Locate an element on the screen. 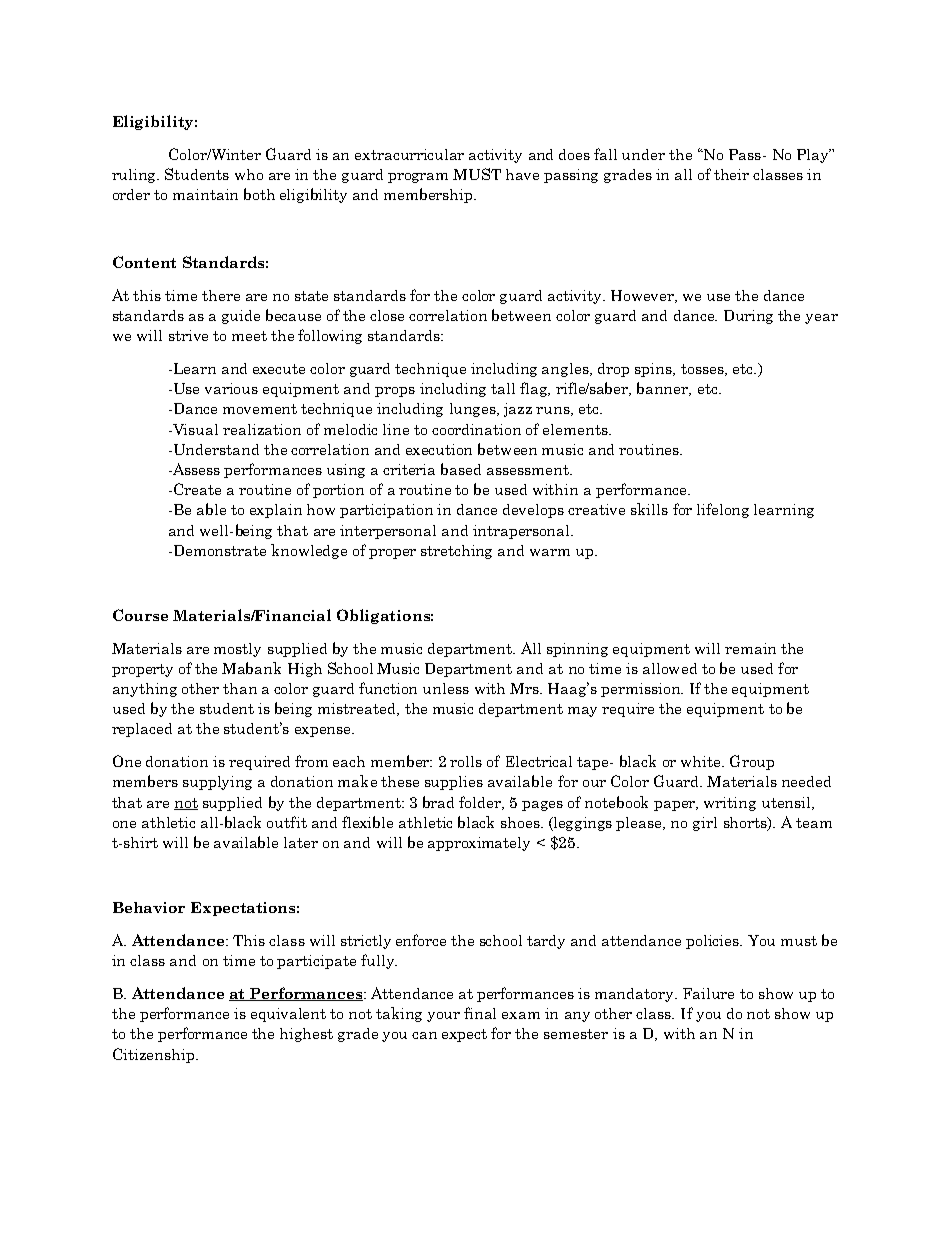 Image resolution: width=952 pixels, height=1233 pixels. later is located at coordinates (301, 842).
